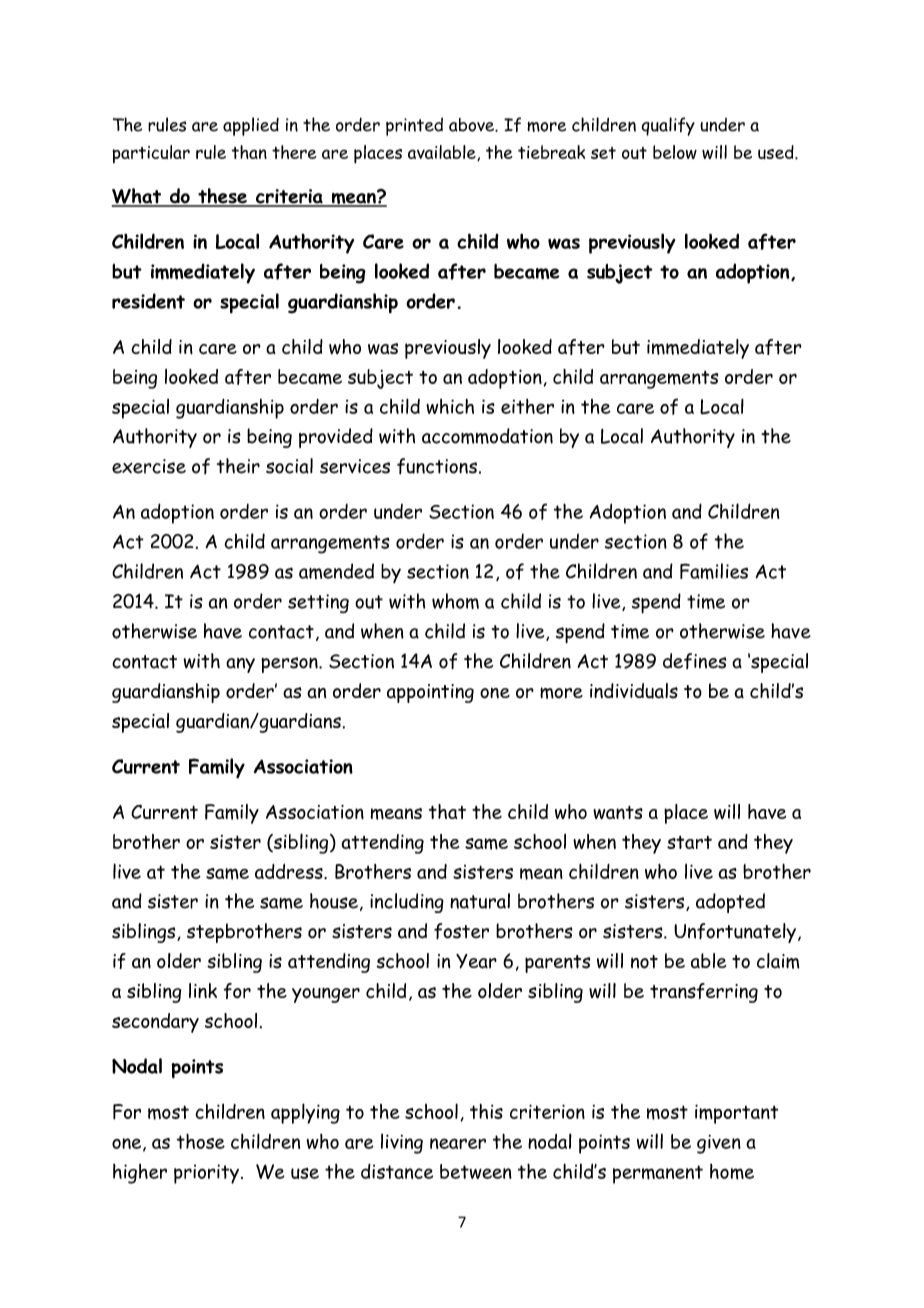 The width and height of the page is (924, 1308). I want to click on below, so click(675, 152).
